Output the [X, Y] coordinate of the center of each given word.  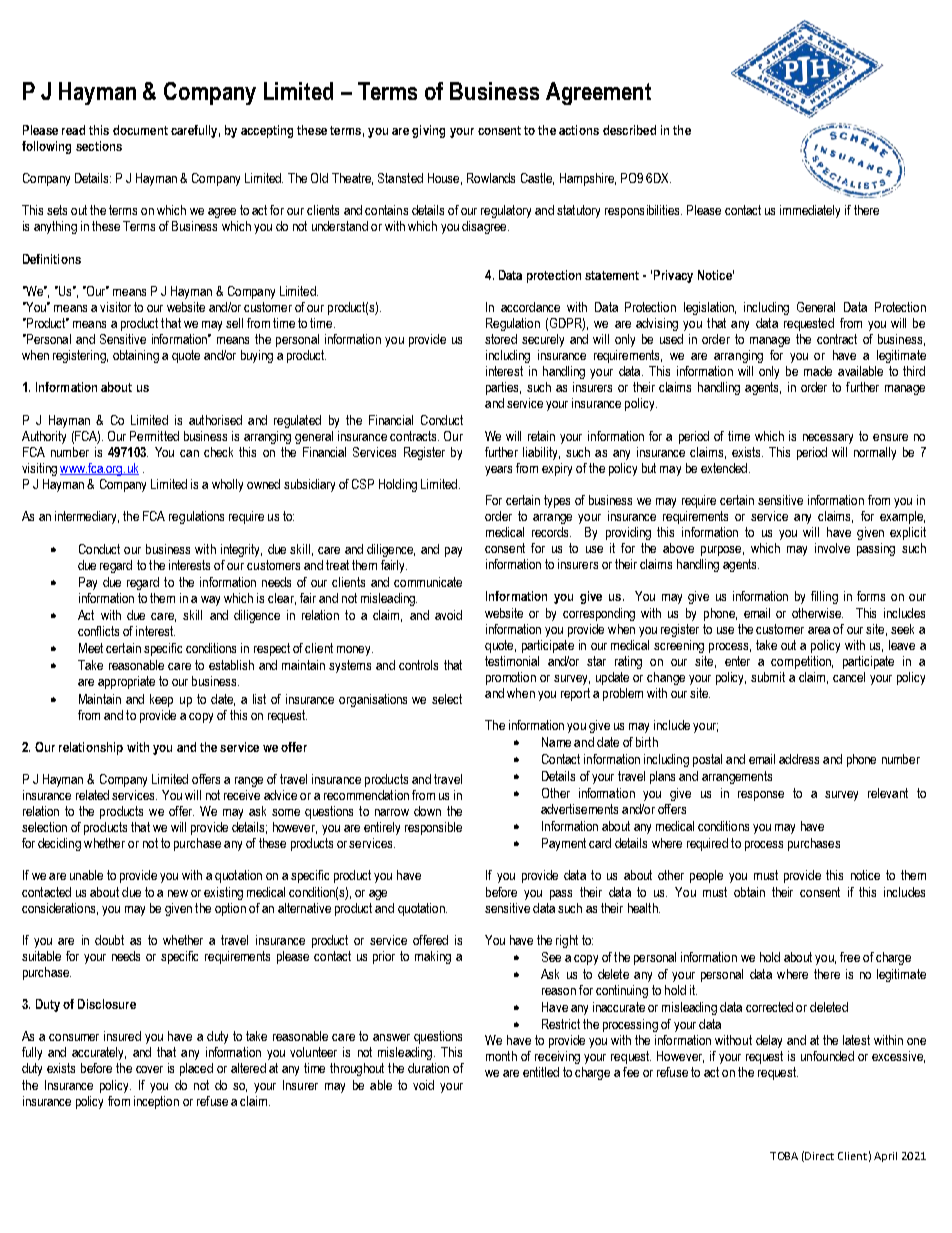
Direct [819, 1156]
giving [428, 131]
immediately [810, 211]
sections [99, 146]
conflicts [98, 631]
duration [428, 1068]
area [819, 630]
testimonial [512, 661]
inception [156, 1102]
